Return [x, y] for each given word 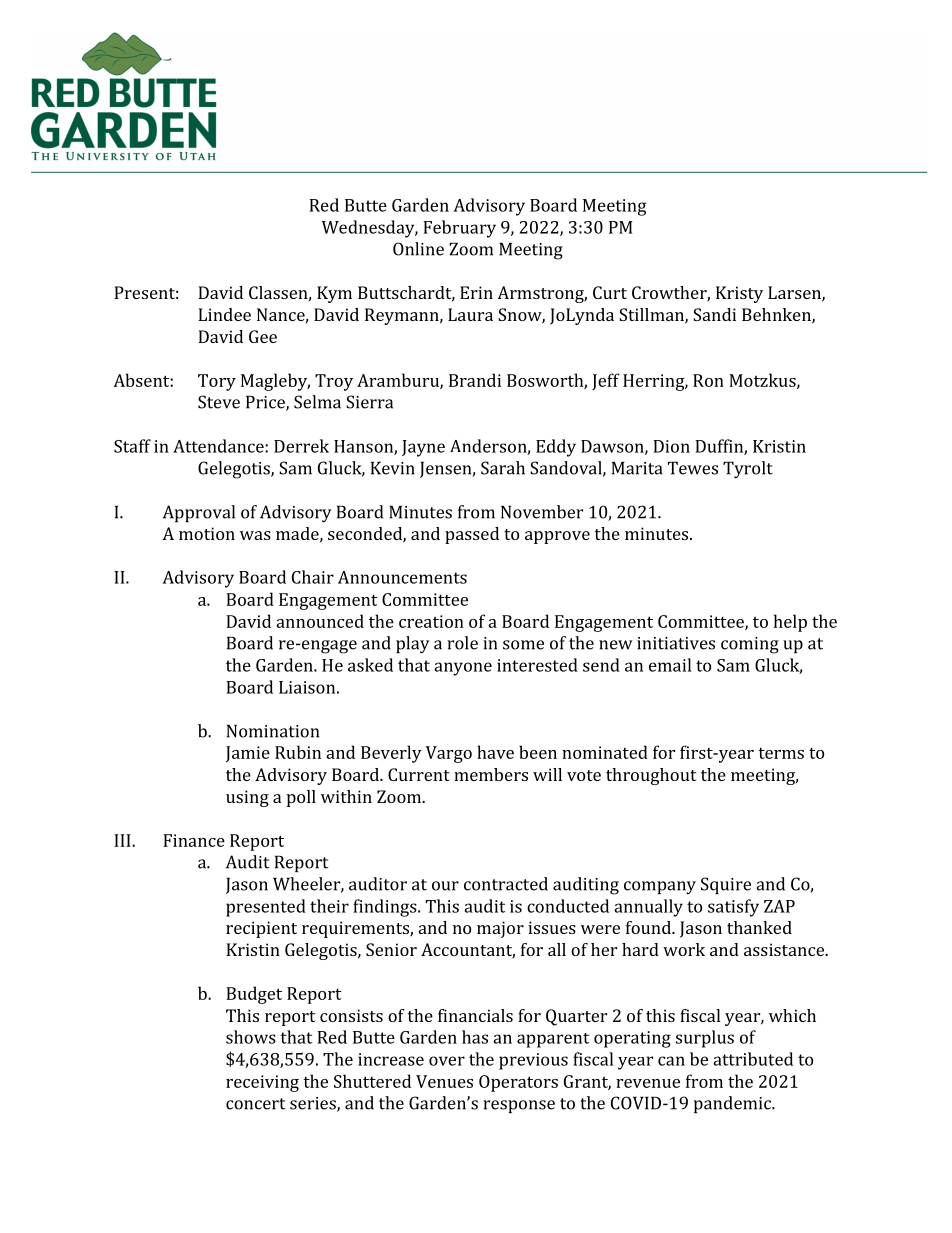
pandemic [733, 1104]
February [459, 229]
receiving [262, 1083]
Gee [263, 336]
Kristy [739, 294]
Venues [444, 1081]
